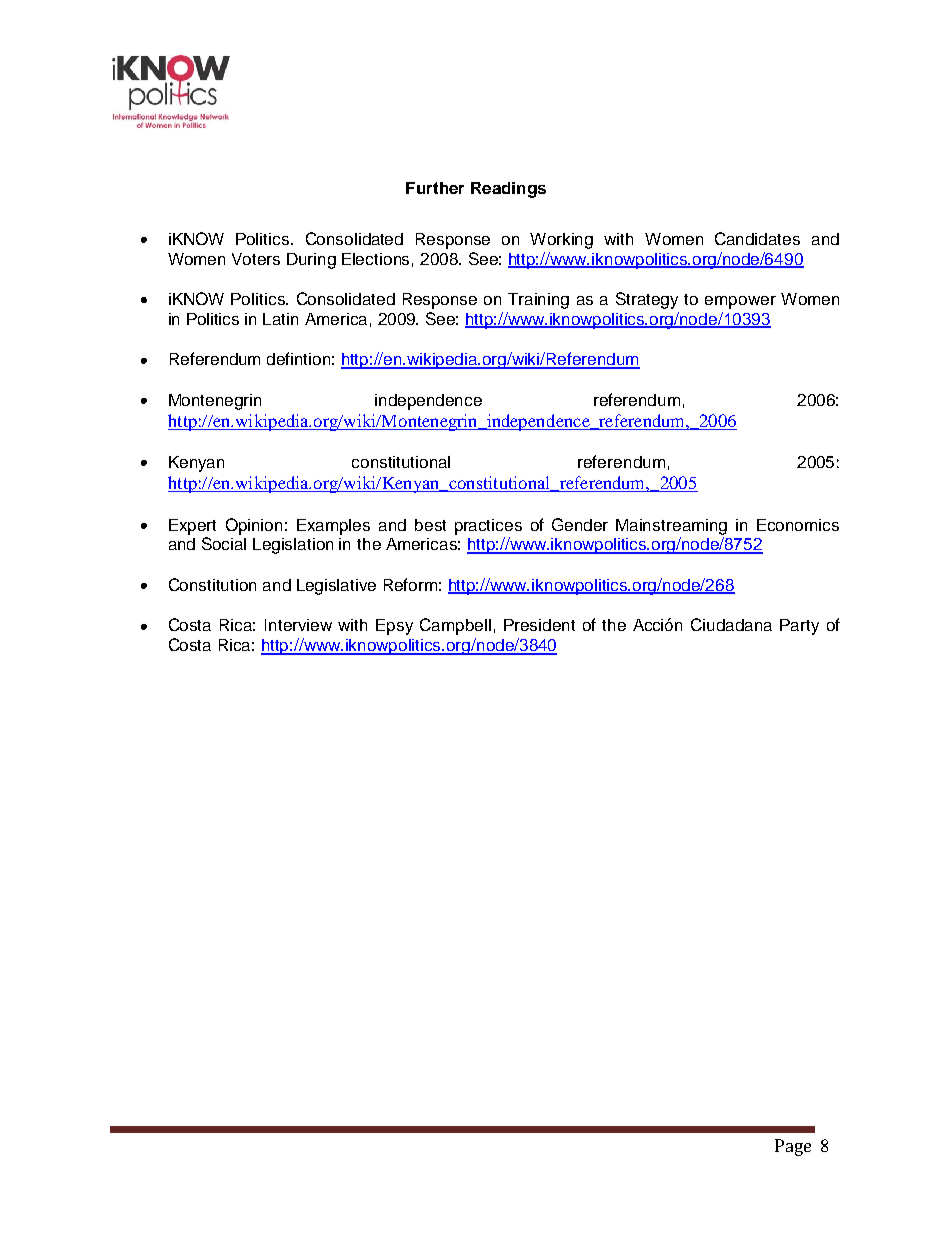  What do you see at coordinates (799, 627) in the page?
I see `Party` at bounding box center [799, 627].
